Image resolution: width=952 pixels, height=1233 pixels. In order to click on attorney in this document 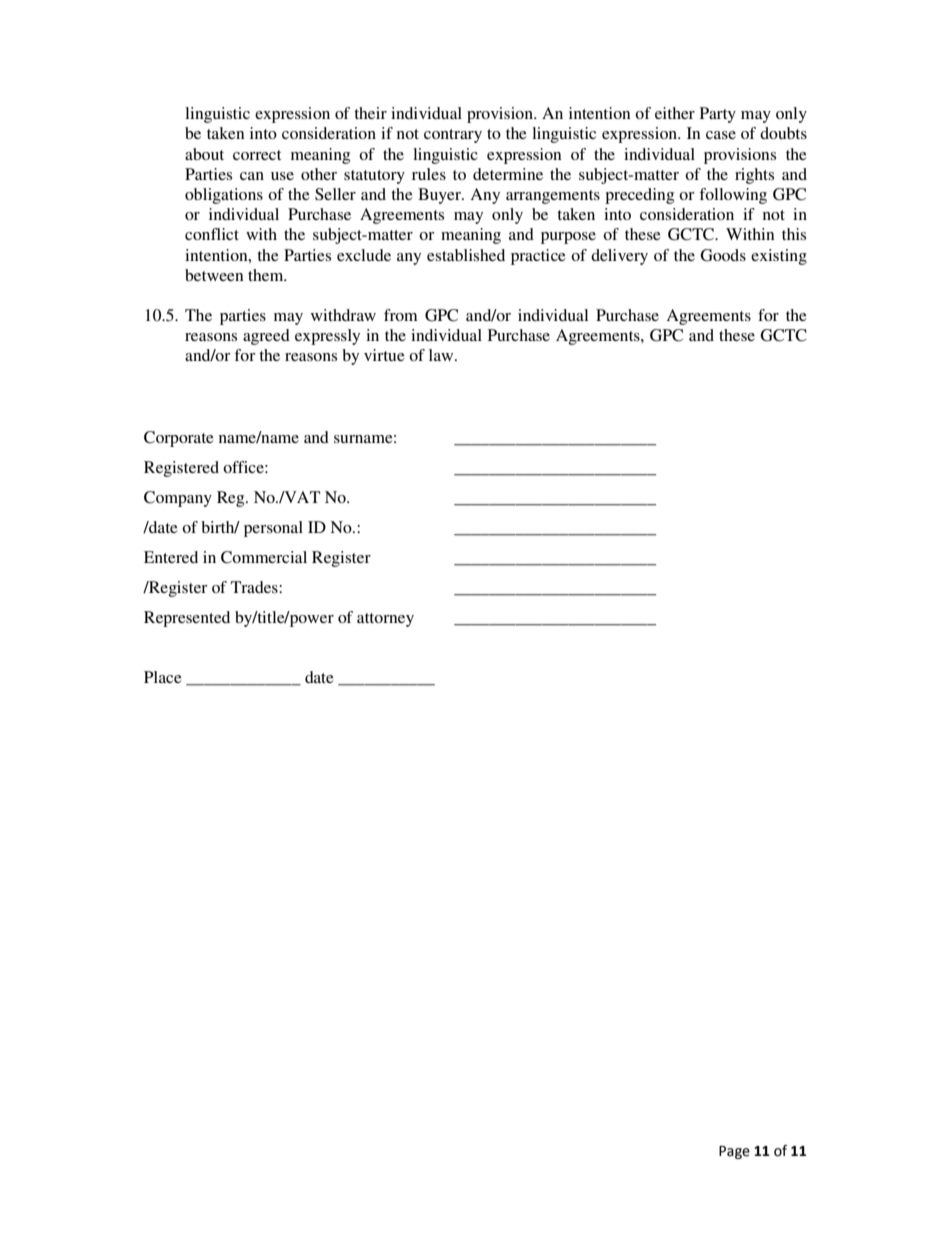, I will do `click(385, 620)`.
